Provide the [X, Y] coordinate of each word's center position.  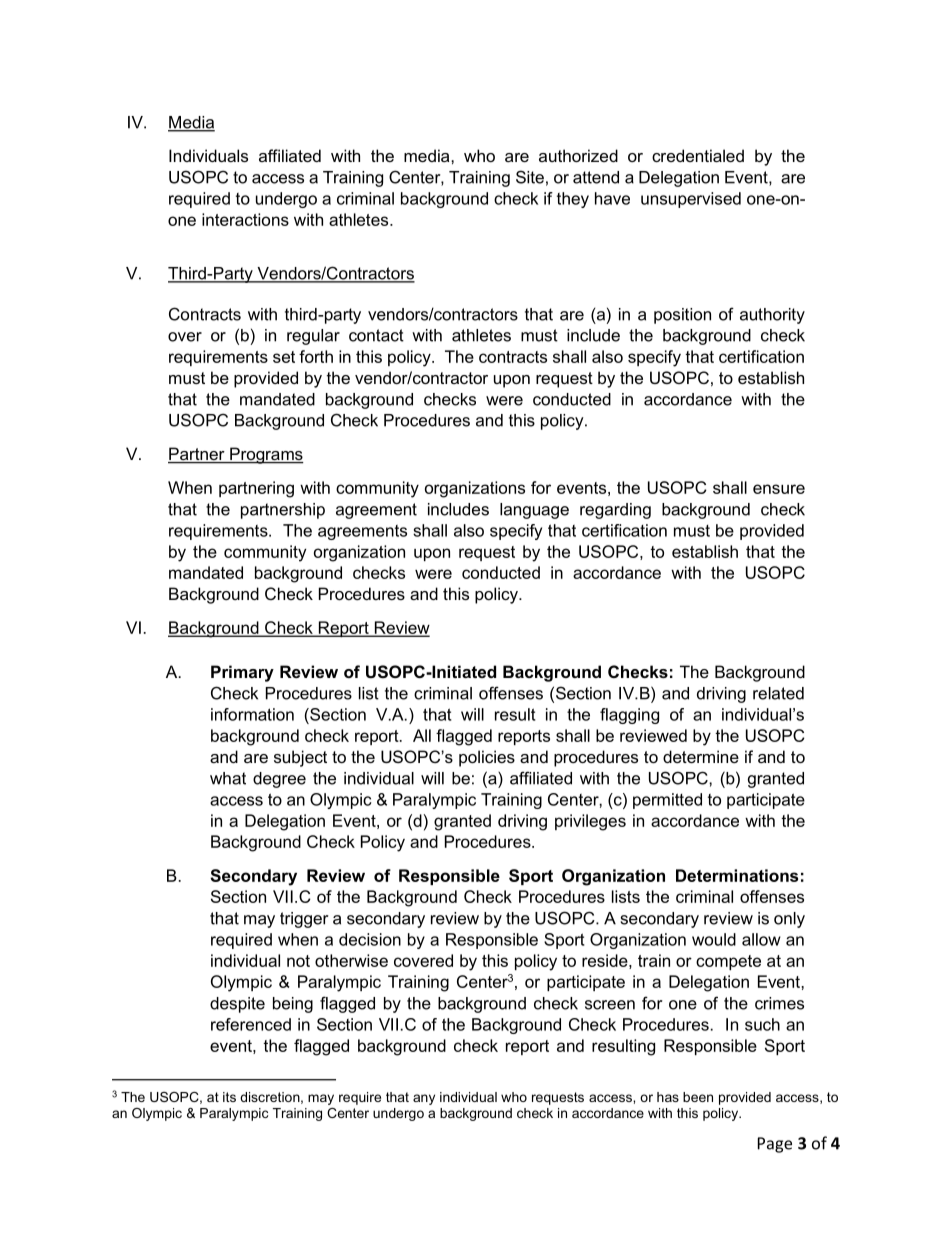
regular [313, 337]
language [534, 511]
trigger [304, 920]
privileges [590, 822]
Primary [242, 673]
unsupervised [691, 200]
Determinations [737, 875]
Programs [266, 455]
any [424, 1099]
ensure [779, 489]
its [229, 1097]
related [778, 693]
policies [487, 758]
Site [530, 177]
